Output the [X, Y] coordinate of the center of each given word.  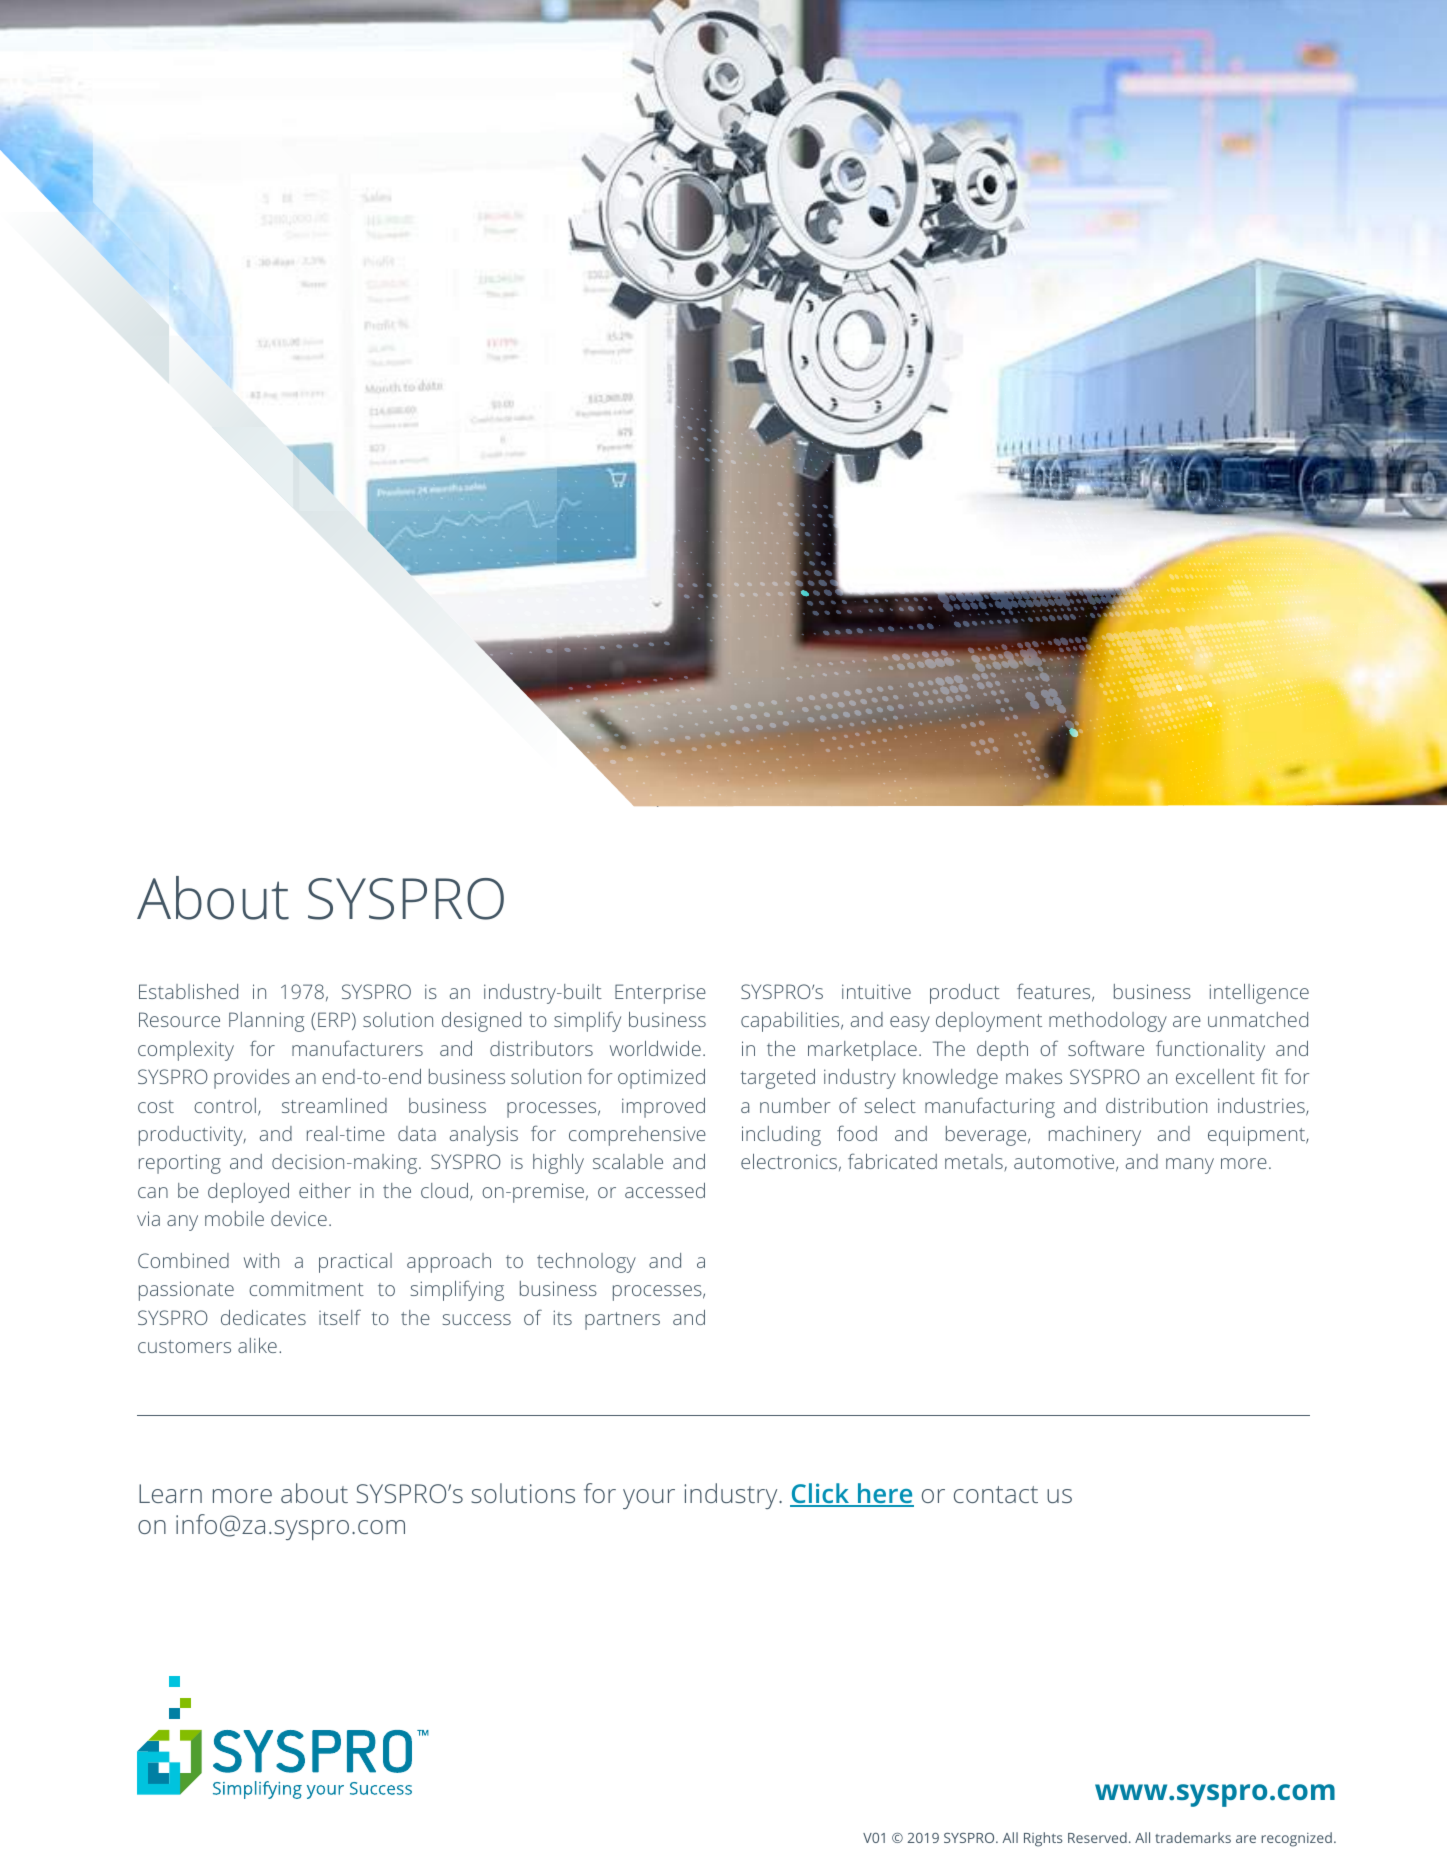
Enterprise [660, 994]
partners [622, 1321]
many [1190, 1166]
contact [996, 1494]
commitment [306, 1288]
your [649, 1499]
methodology [1108, 1022]
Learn [170, 1493]
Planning [266, 1022]
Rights [1043, 1839]
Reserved [1097, 1837]
